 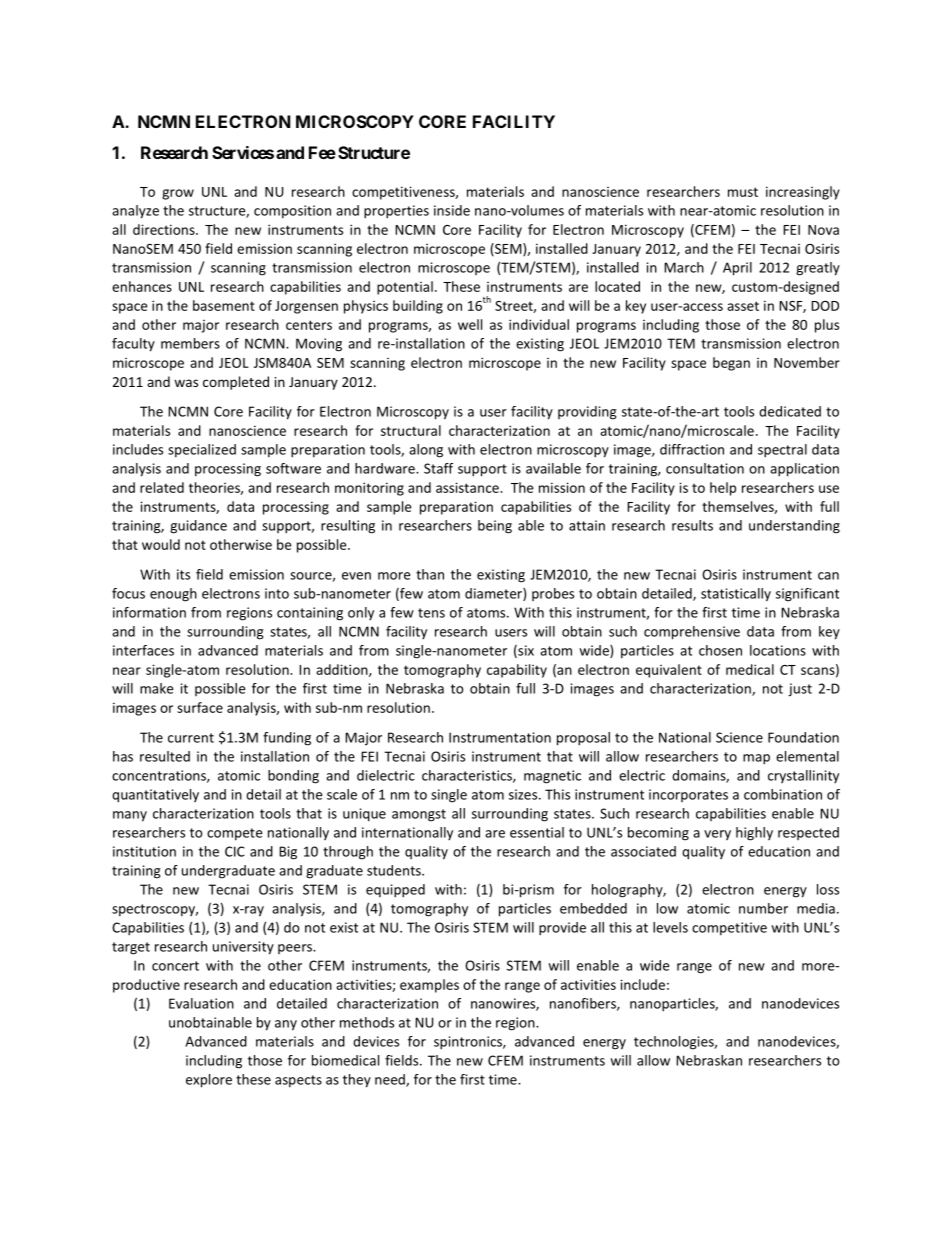 What do you see at coordinates (391, 1080) in the screenshot?
I see `need` at bounding box center [391, 1080].
